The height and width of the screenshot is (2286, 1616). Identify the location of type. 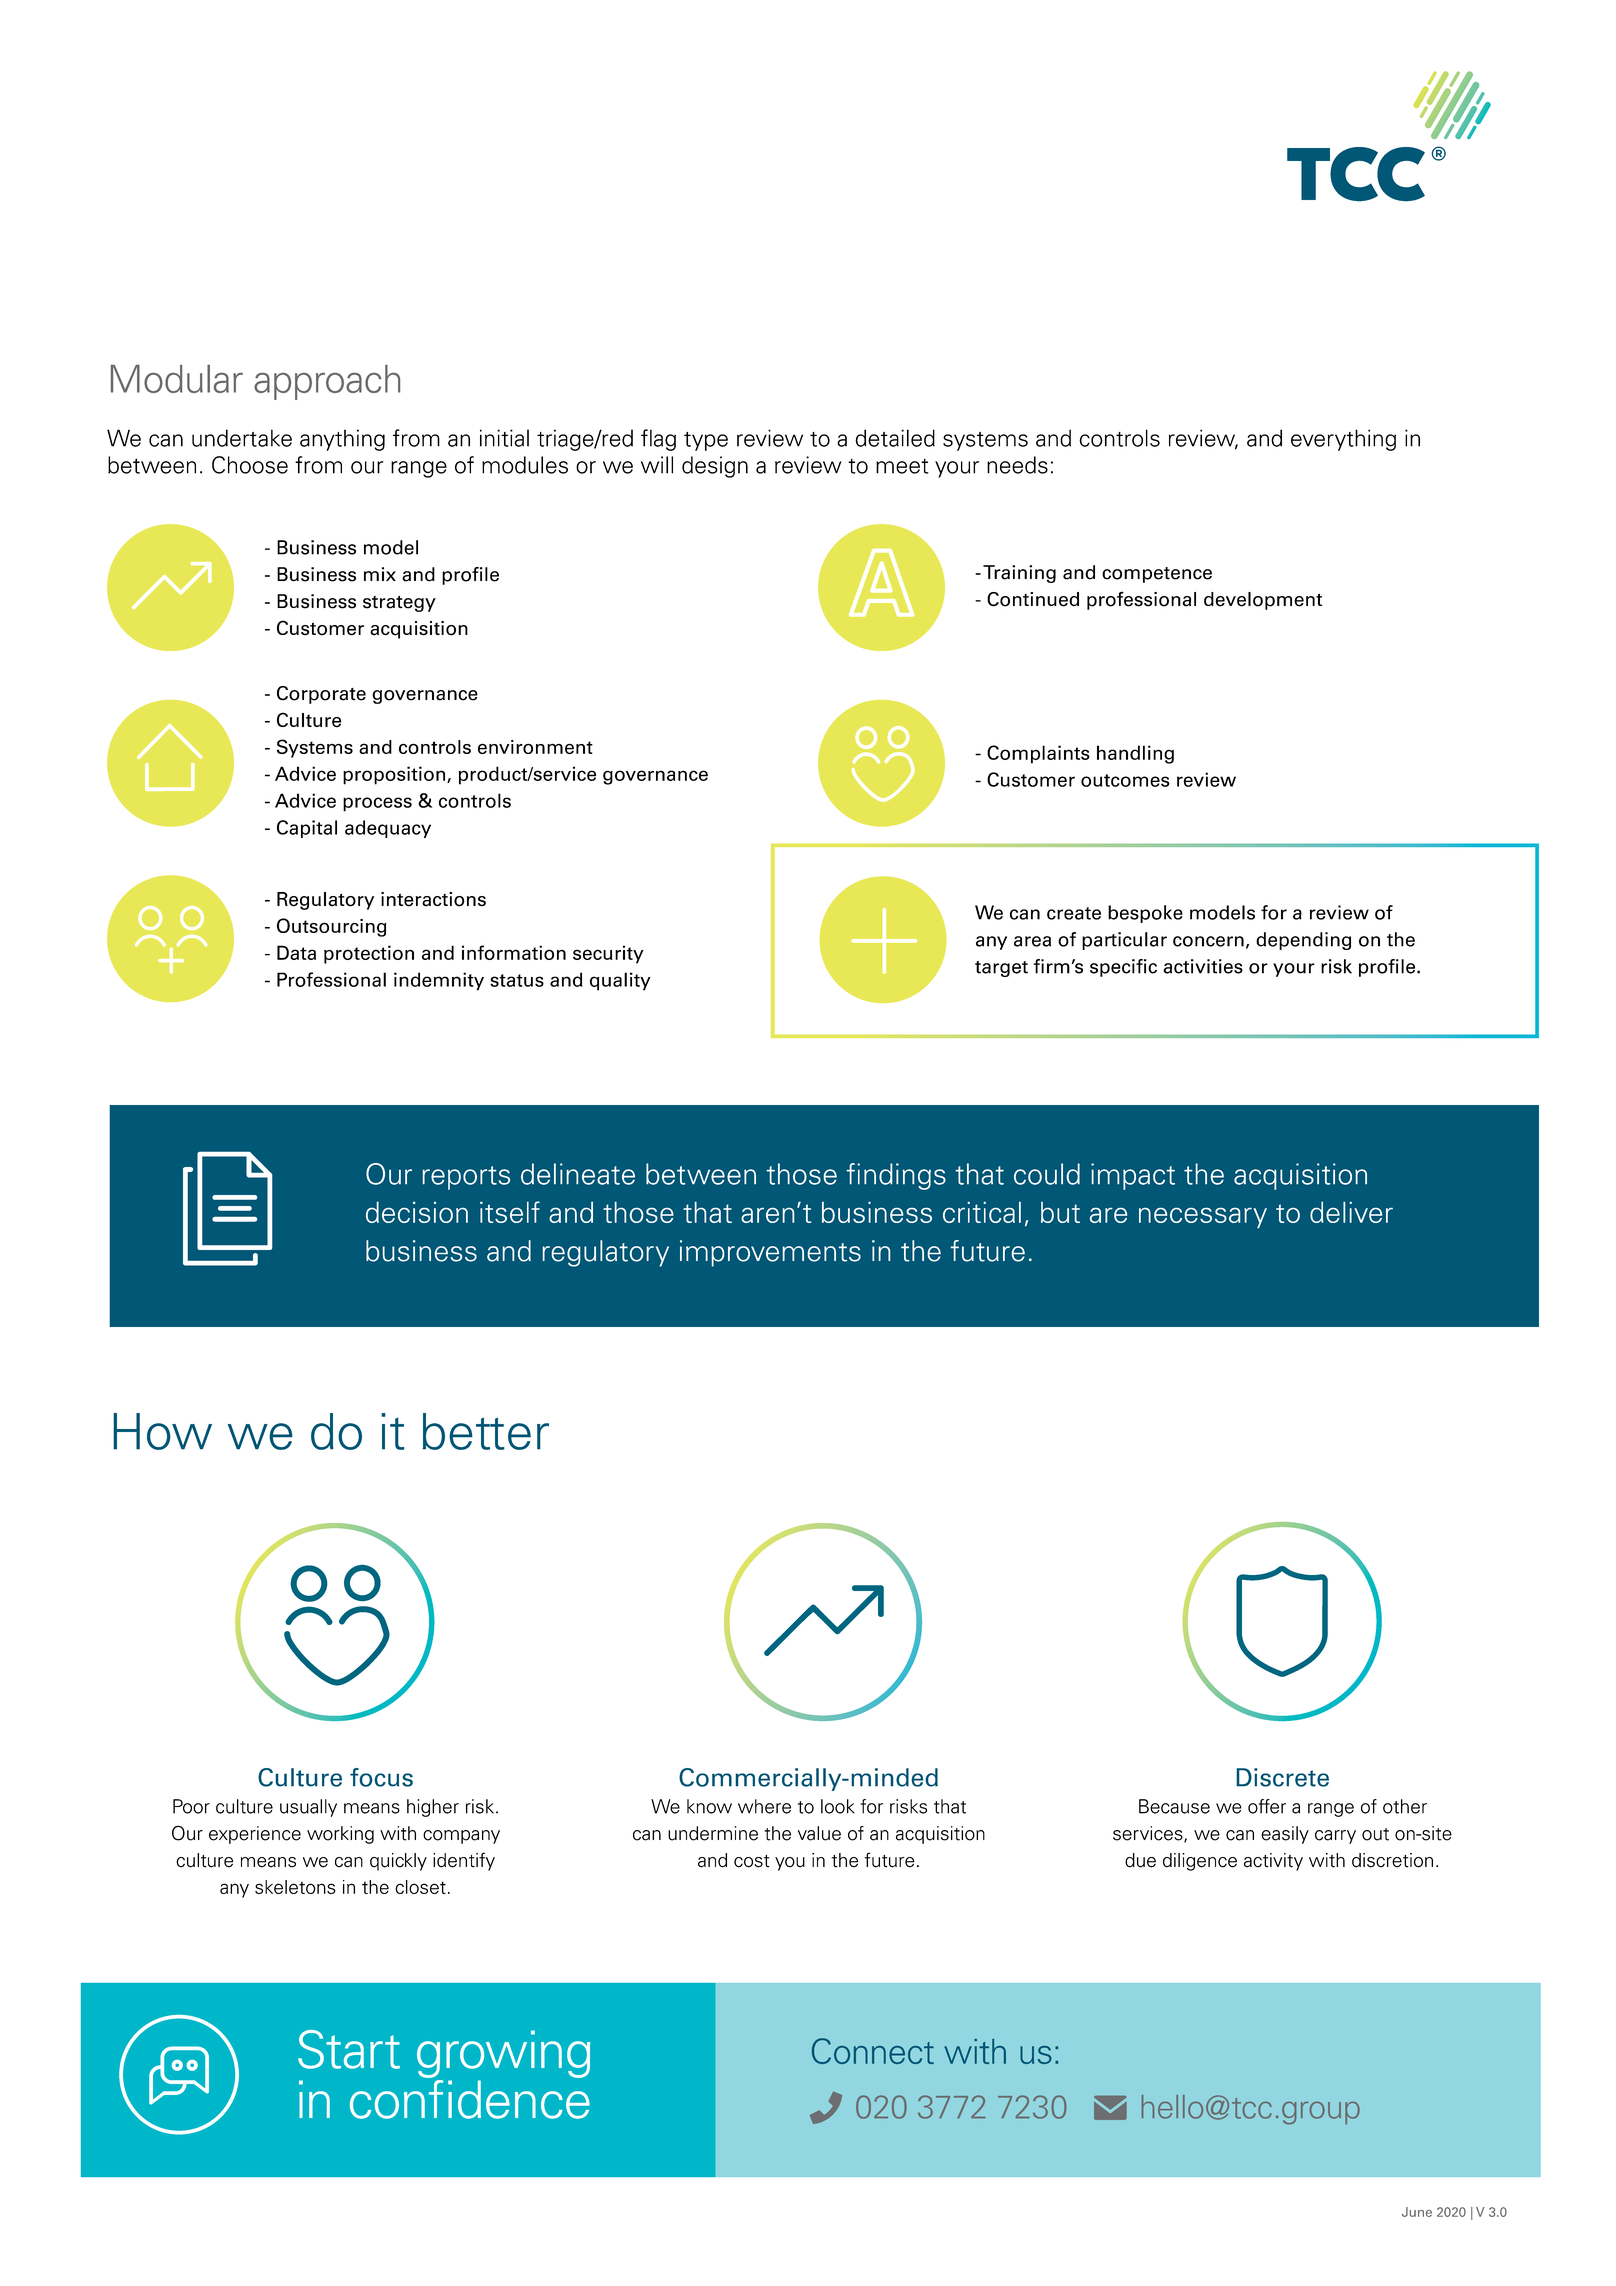
(706, 441).
